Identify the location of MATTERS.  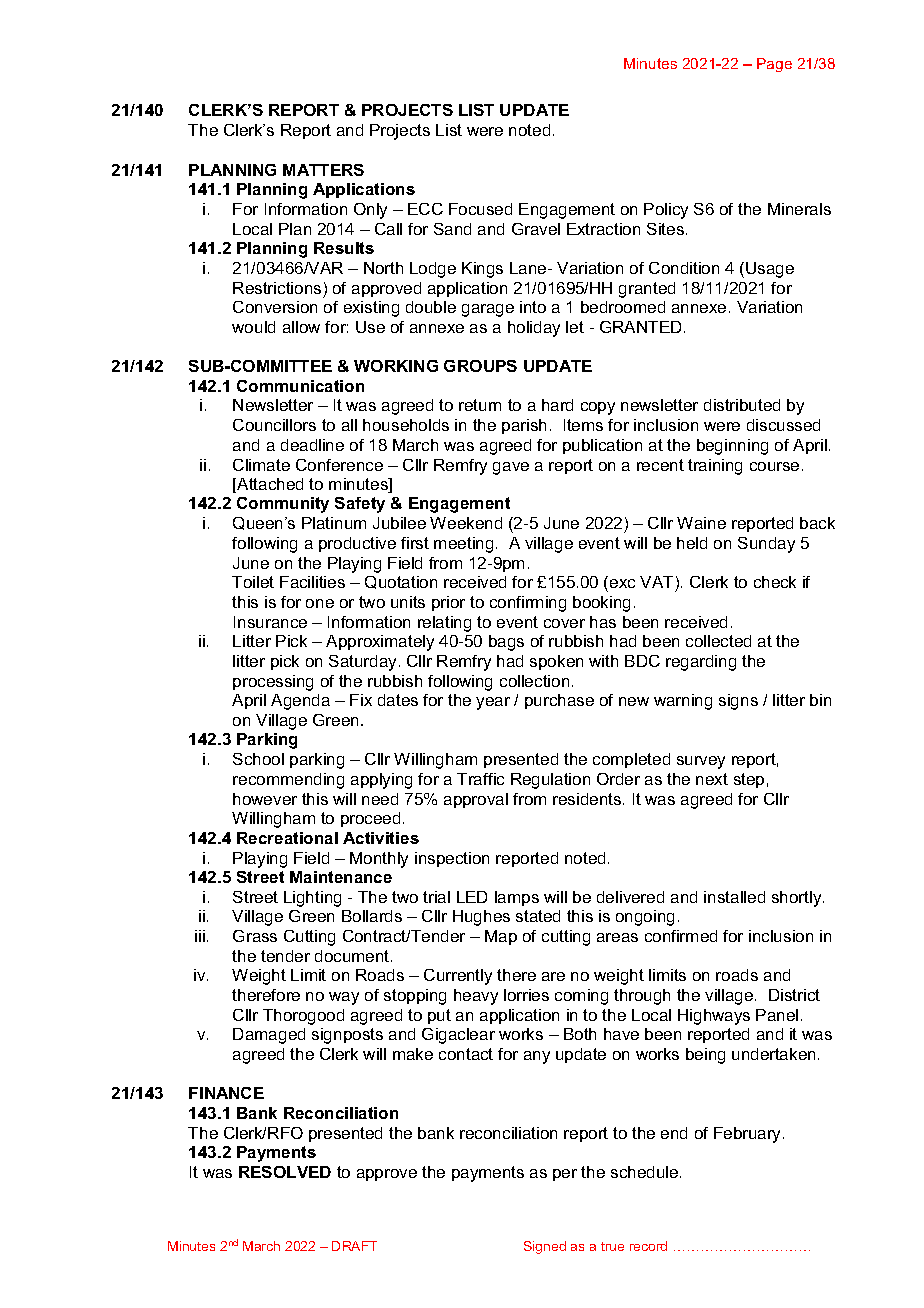
(323, 170).
